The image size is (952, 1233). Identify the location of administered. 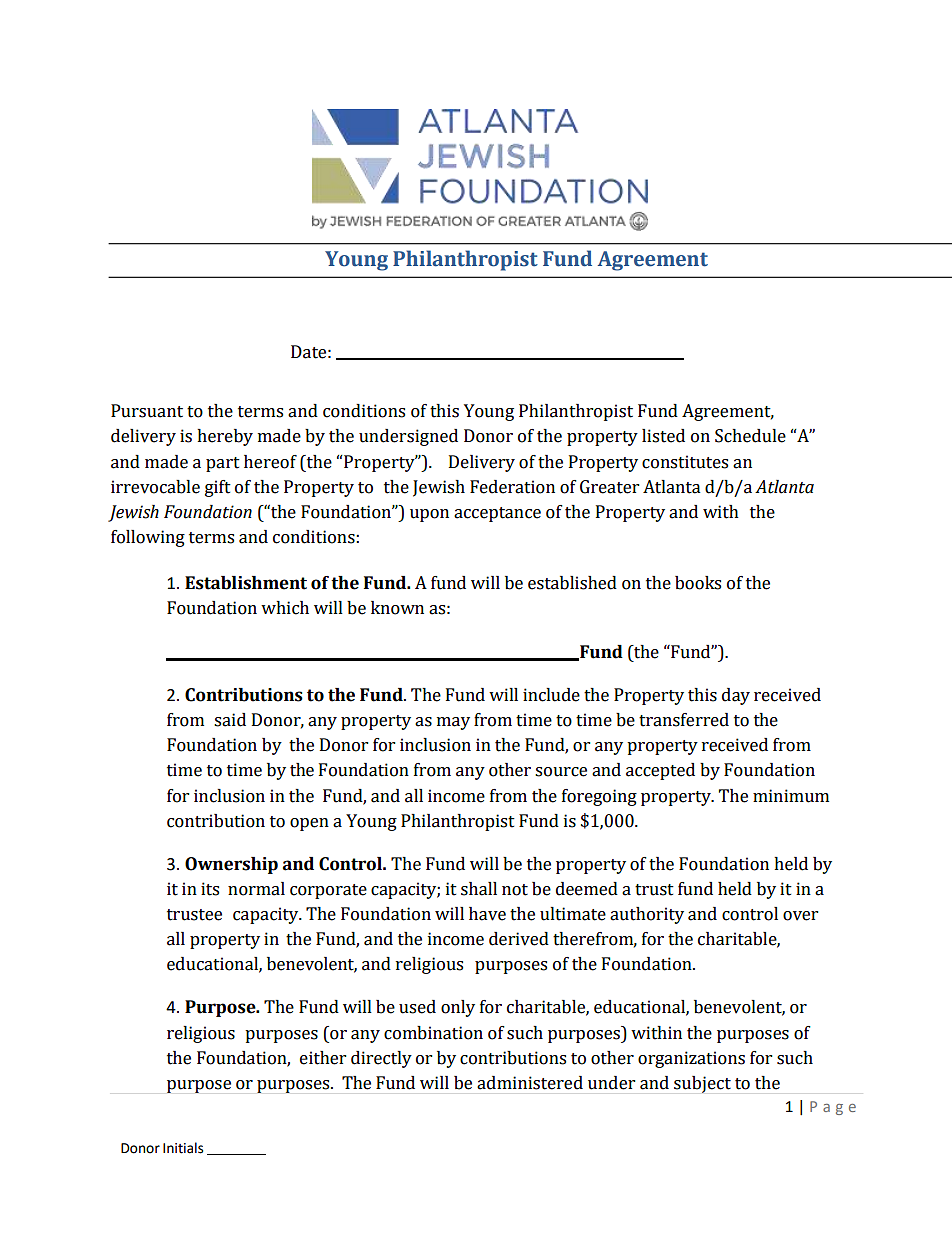
(530, 1083).
